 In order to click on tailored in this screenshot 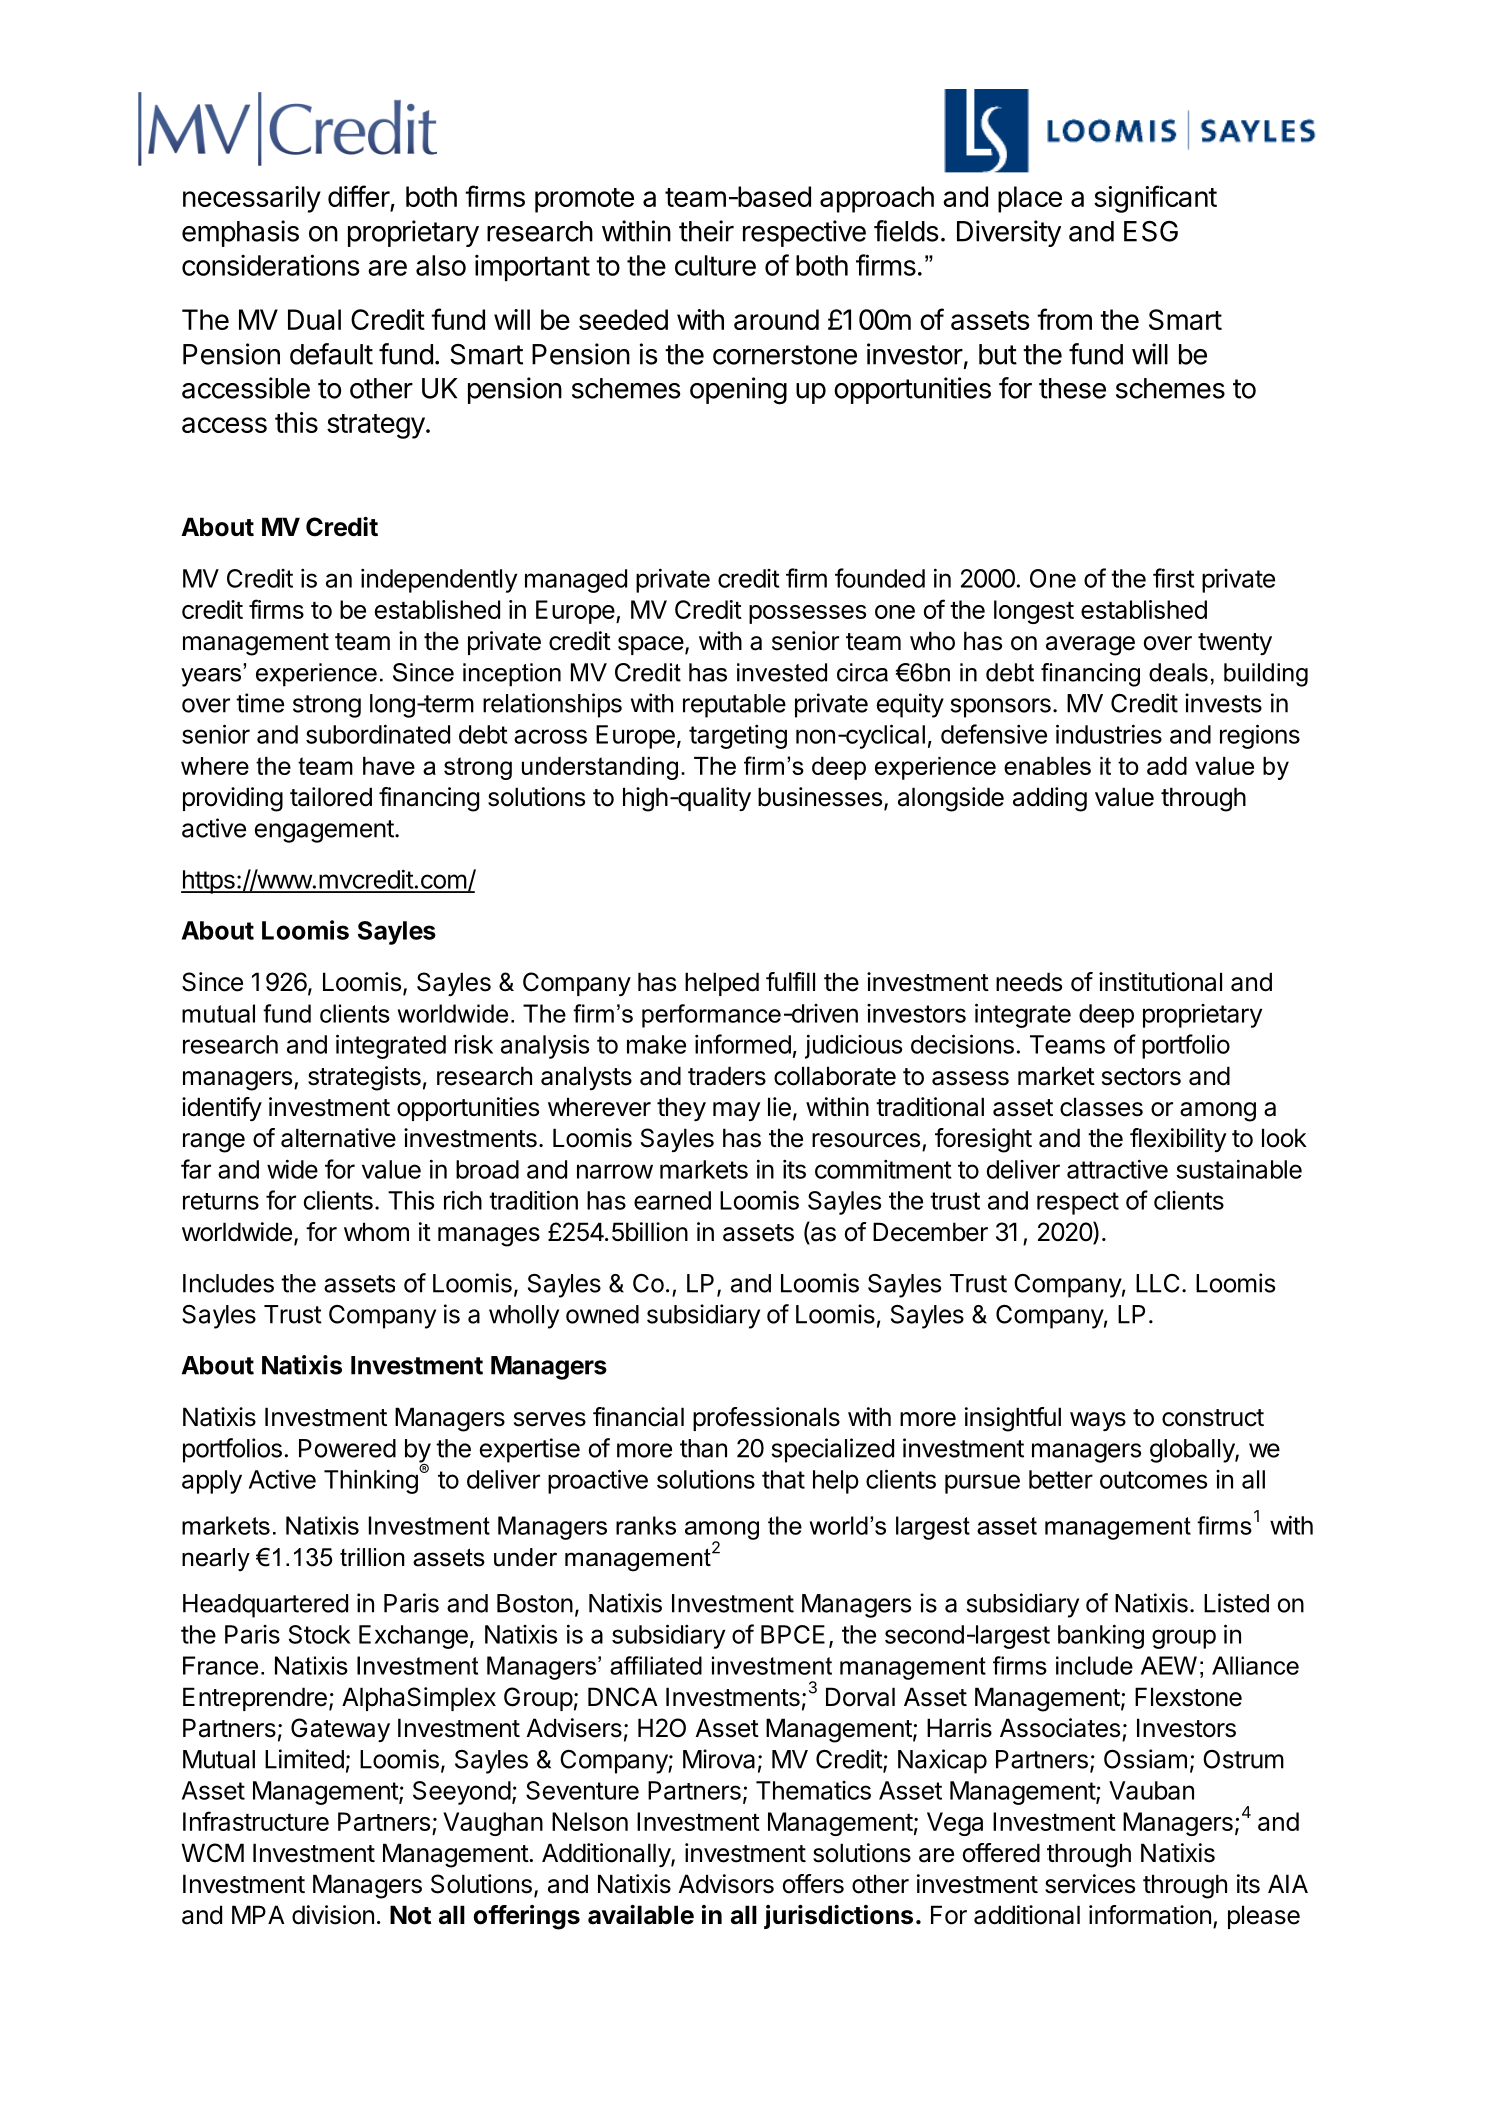, I will do `click(331, 797)`.
